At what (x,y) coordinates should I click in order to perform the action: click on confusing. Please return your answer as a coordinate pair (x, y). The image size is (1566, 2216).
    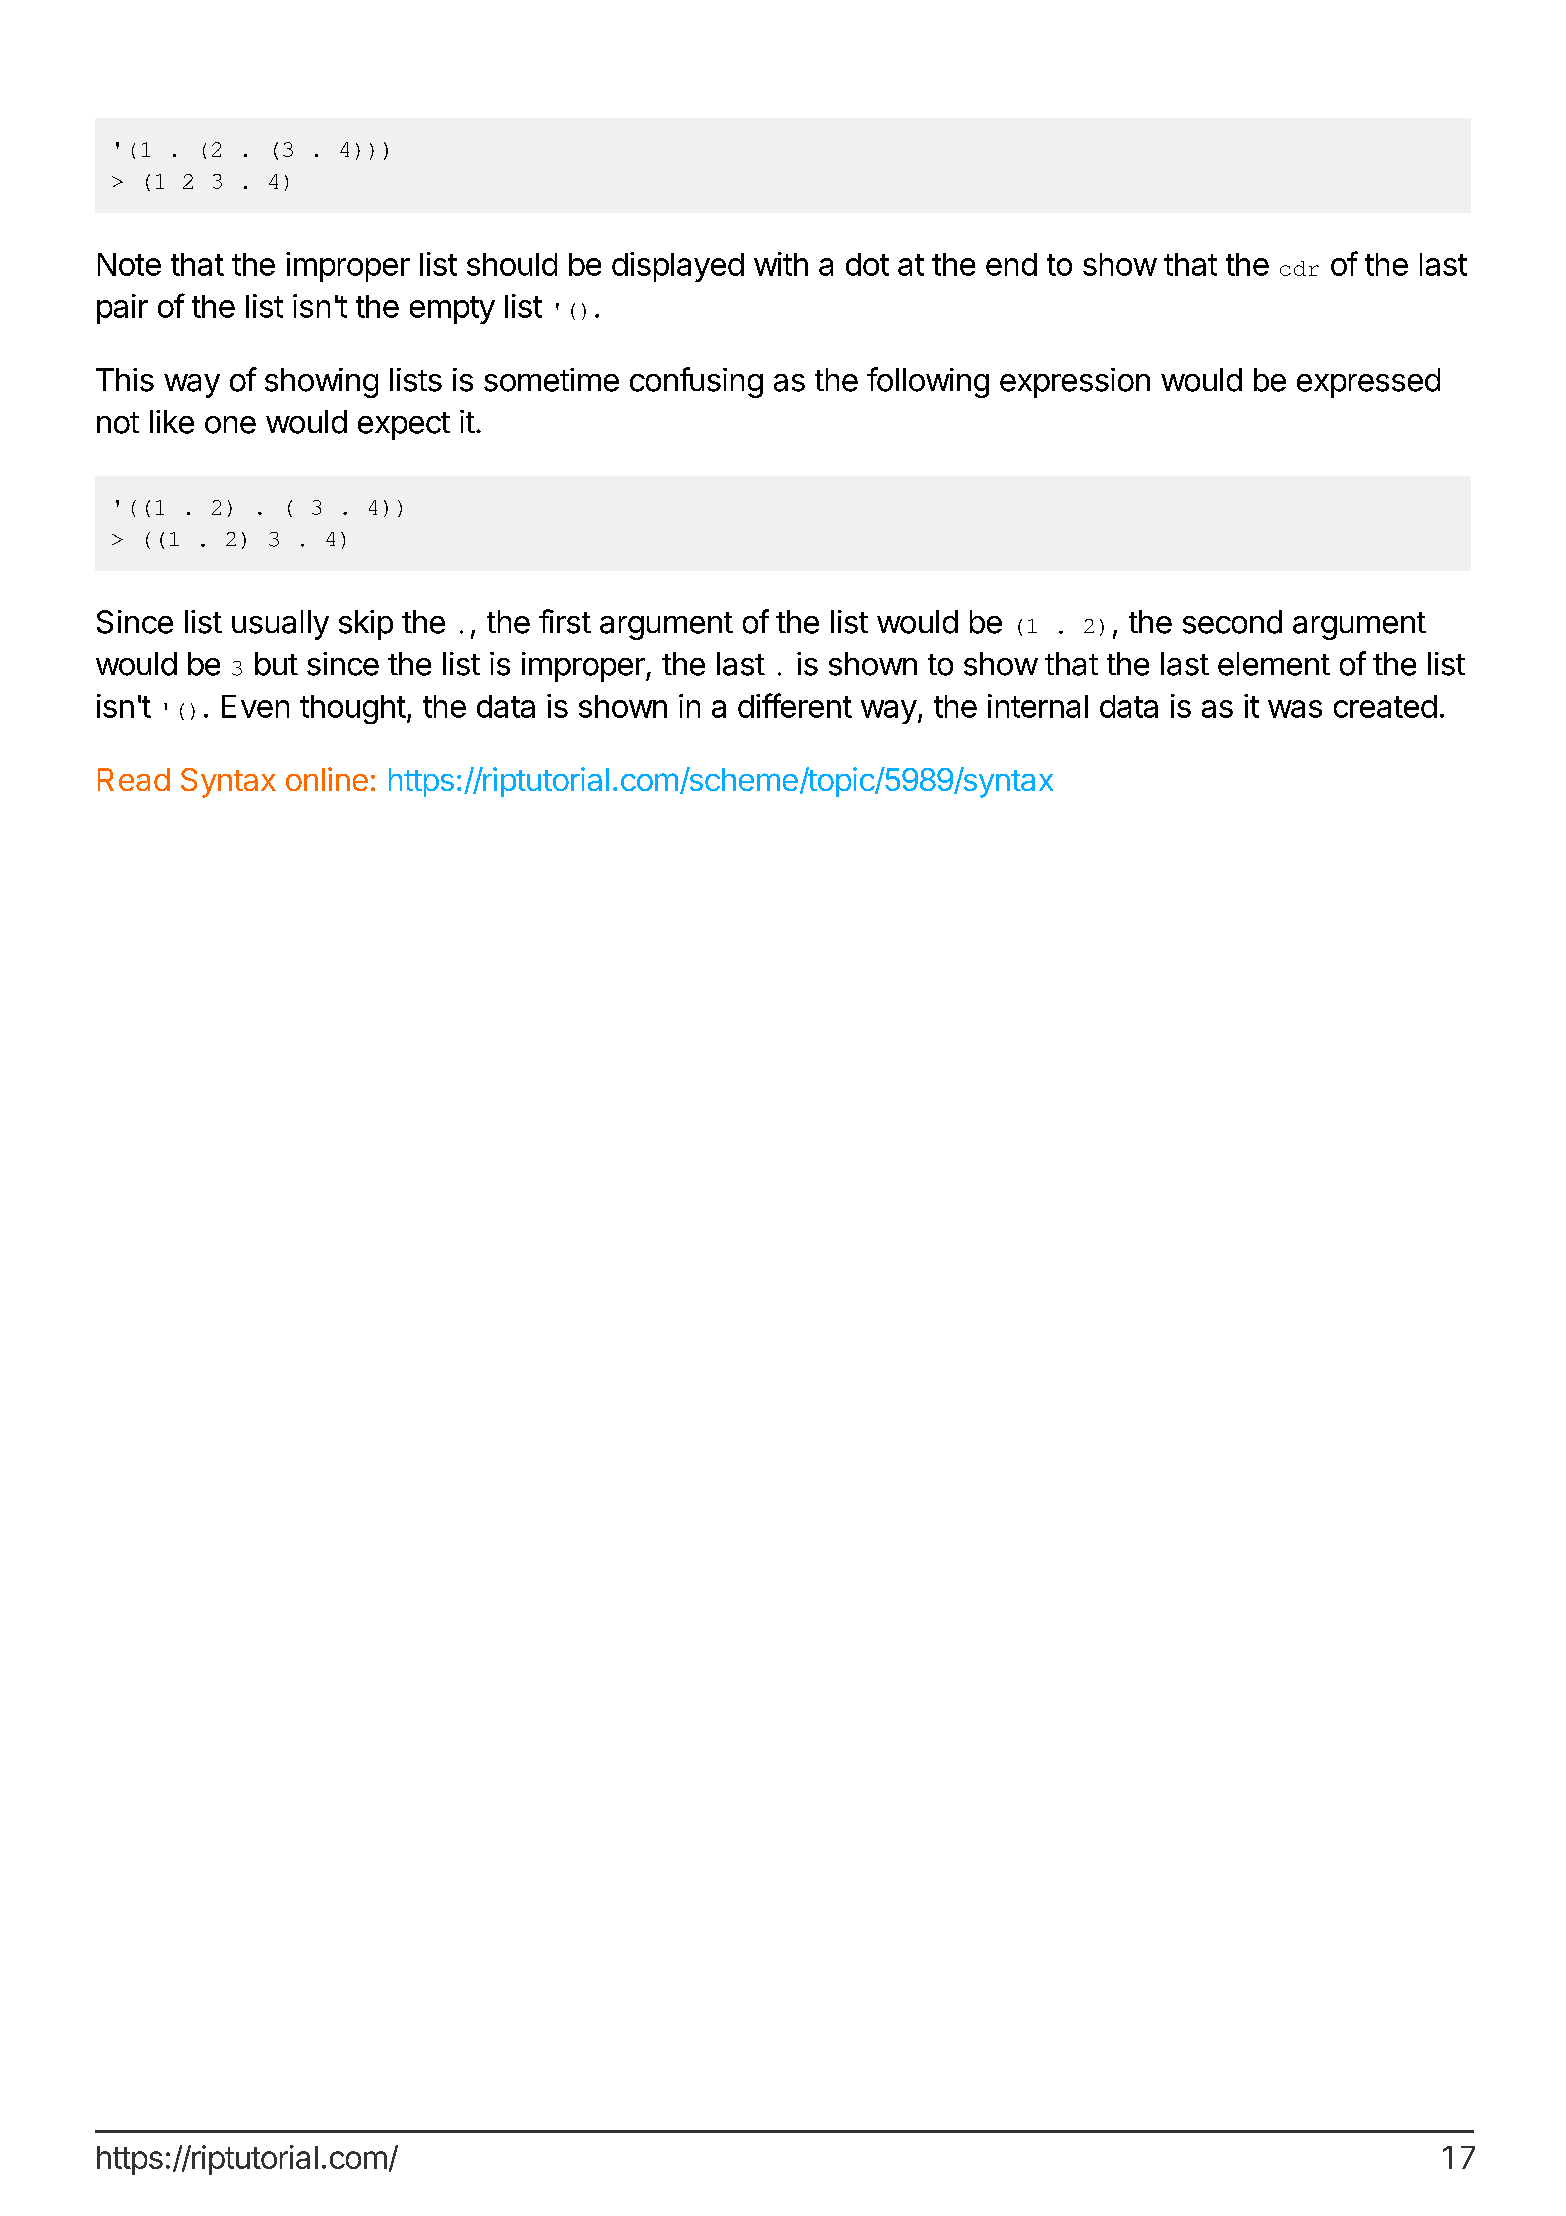
    Looking at the image, I should click on (696, 382).
